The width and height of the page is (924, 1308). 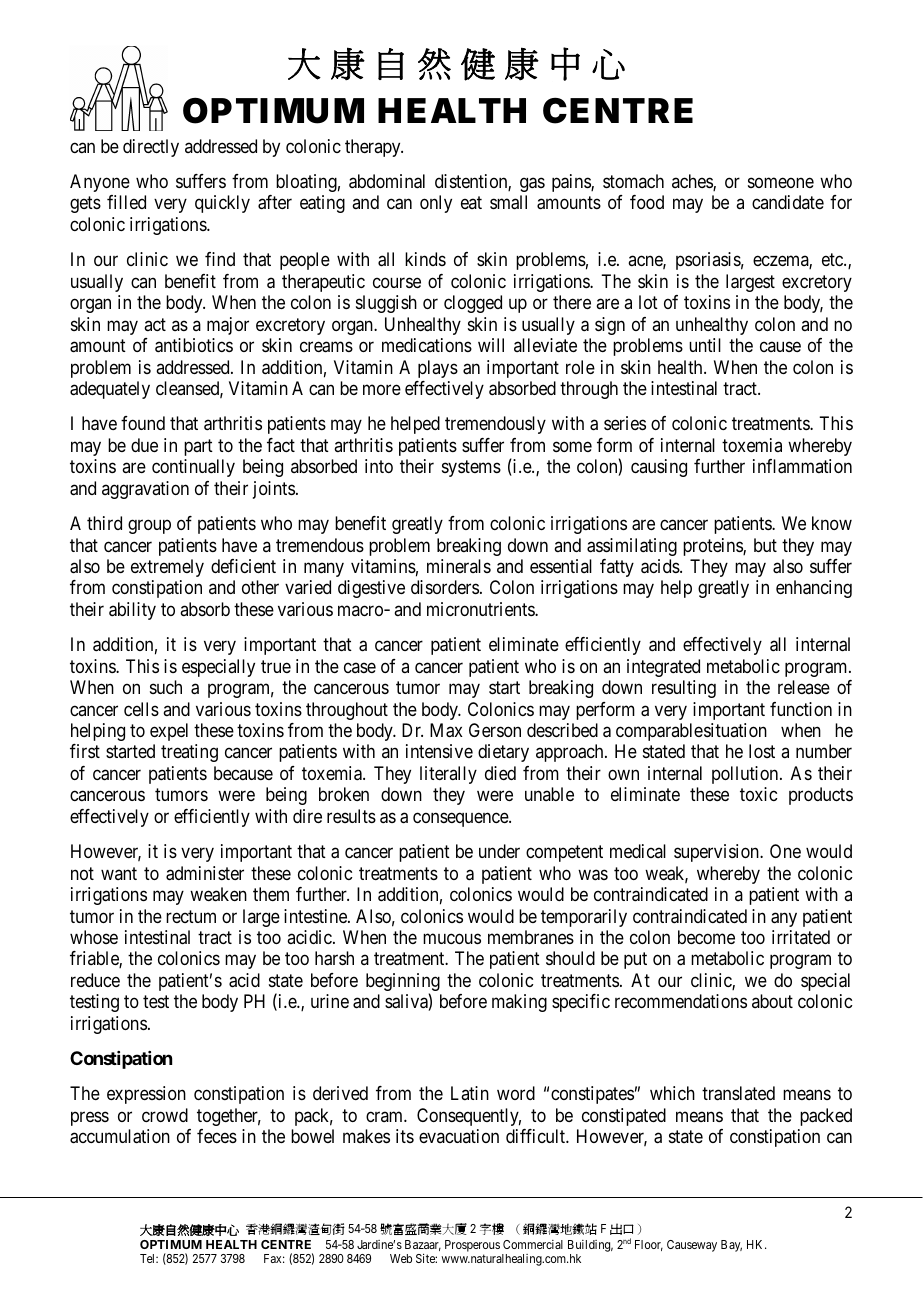 What do you see at coordinates (731, 1246) in the page?
I see `Bay` at bounding box center [731, 1246].
